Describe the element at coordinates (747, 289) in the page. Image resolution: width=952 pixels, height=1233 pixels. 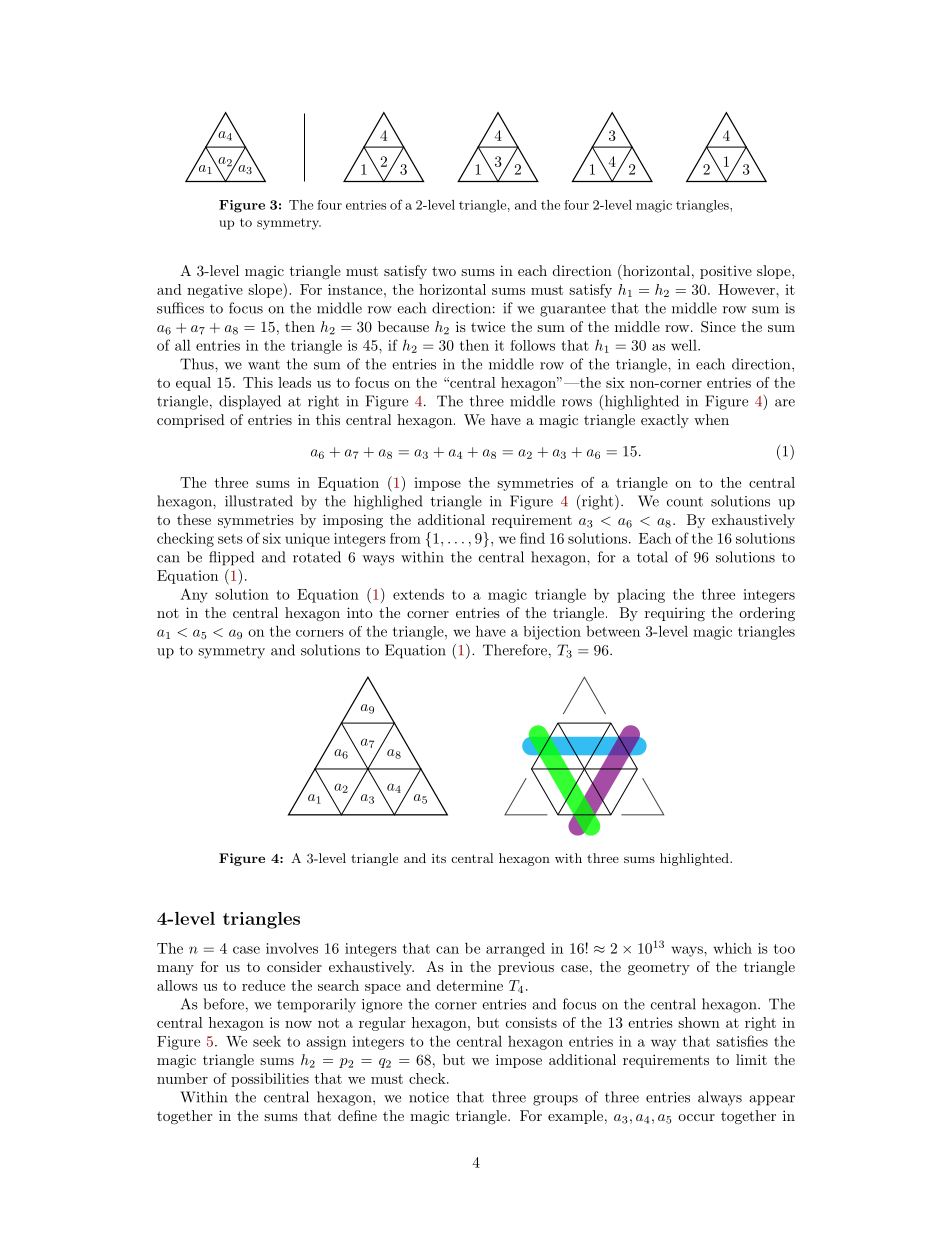
I see `However` at that location.
